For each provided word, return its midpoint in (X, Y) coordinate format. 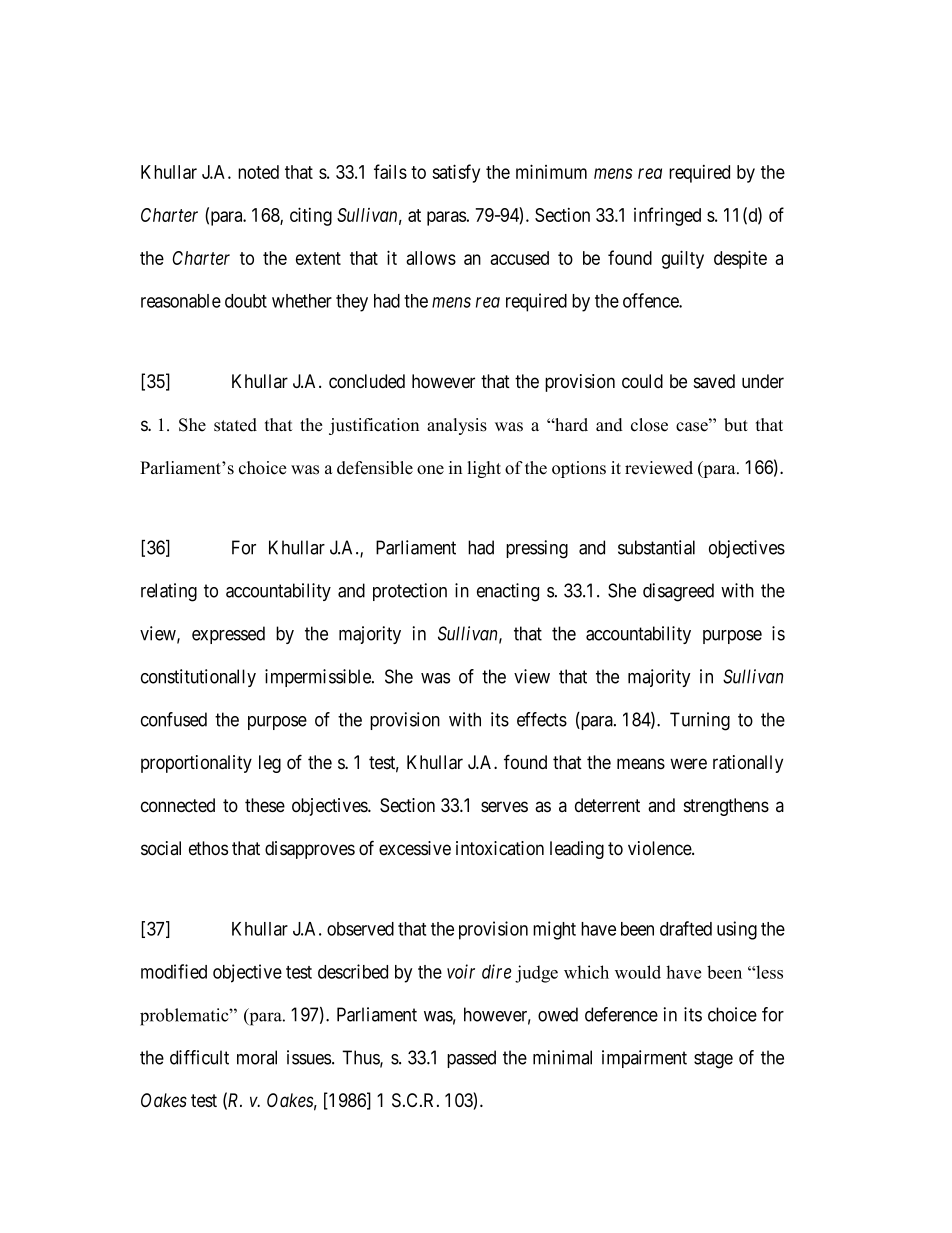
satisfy (456, 173)
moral (257, 1057)
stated (235, 425)
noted (258, 172)
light (484, 469)
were (688, 764)
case (693, 426)
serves (504, 807)
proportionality (196, 764)
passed (471, 1059)
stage (713, 1060)
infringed (667, 216)
